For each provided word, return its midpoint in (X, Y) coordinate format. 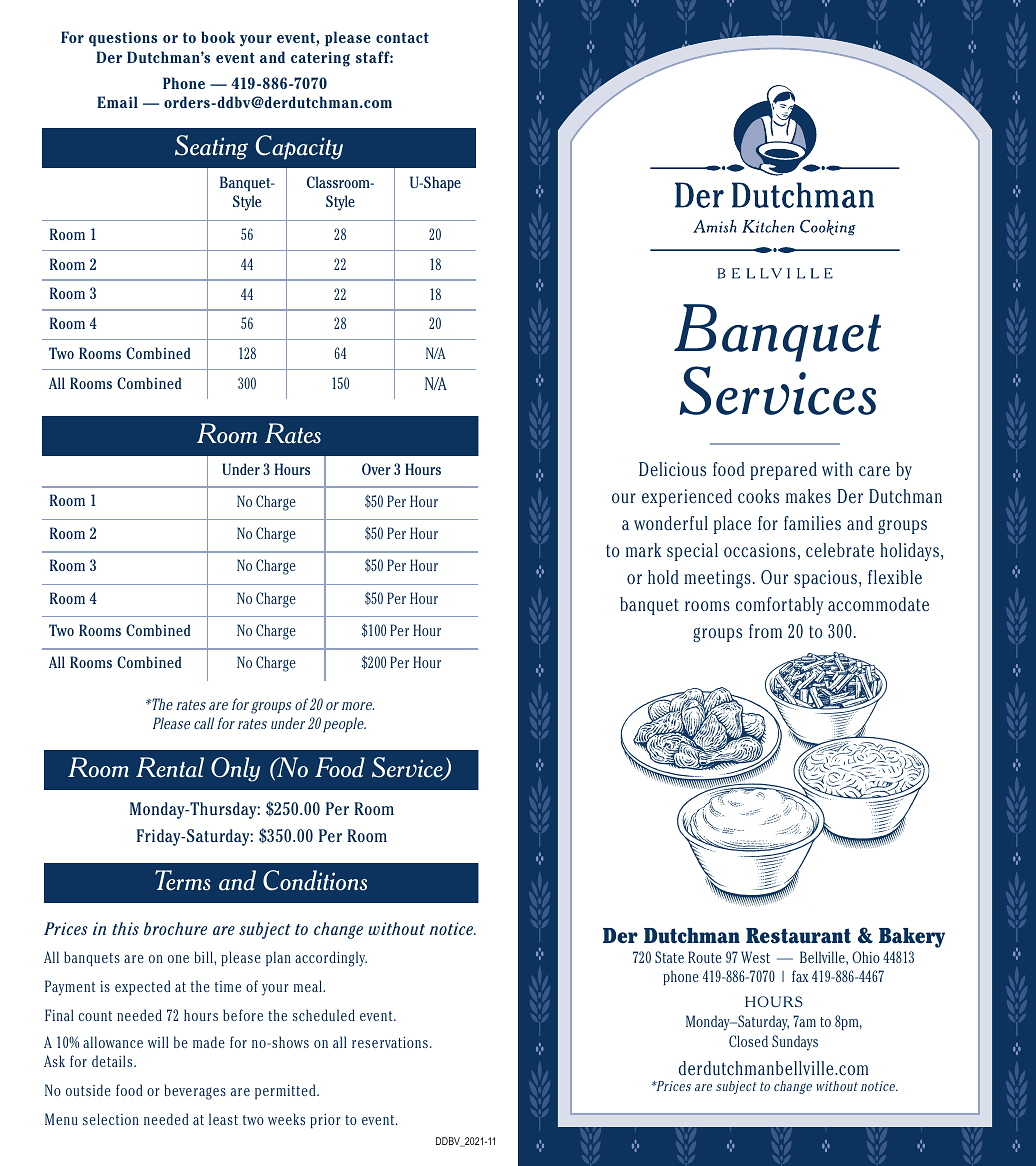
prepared (783, 471)
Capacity (299, 147)
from (765, 631)
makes (808, 496)
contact (402, 38)
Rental (170, 767)
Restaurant (798, 936)
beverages (195, 1092)
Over (376, 469)
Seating (211, 147)
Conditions (315, 880)
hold (663, 577)
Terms (183, 880)
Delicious (672, 469)
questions (123, 39)
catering (320, 59)
